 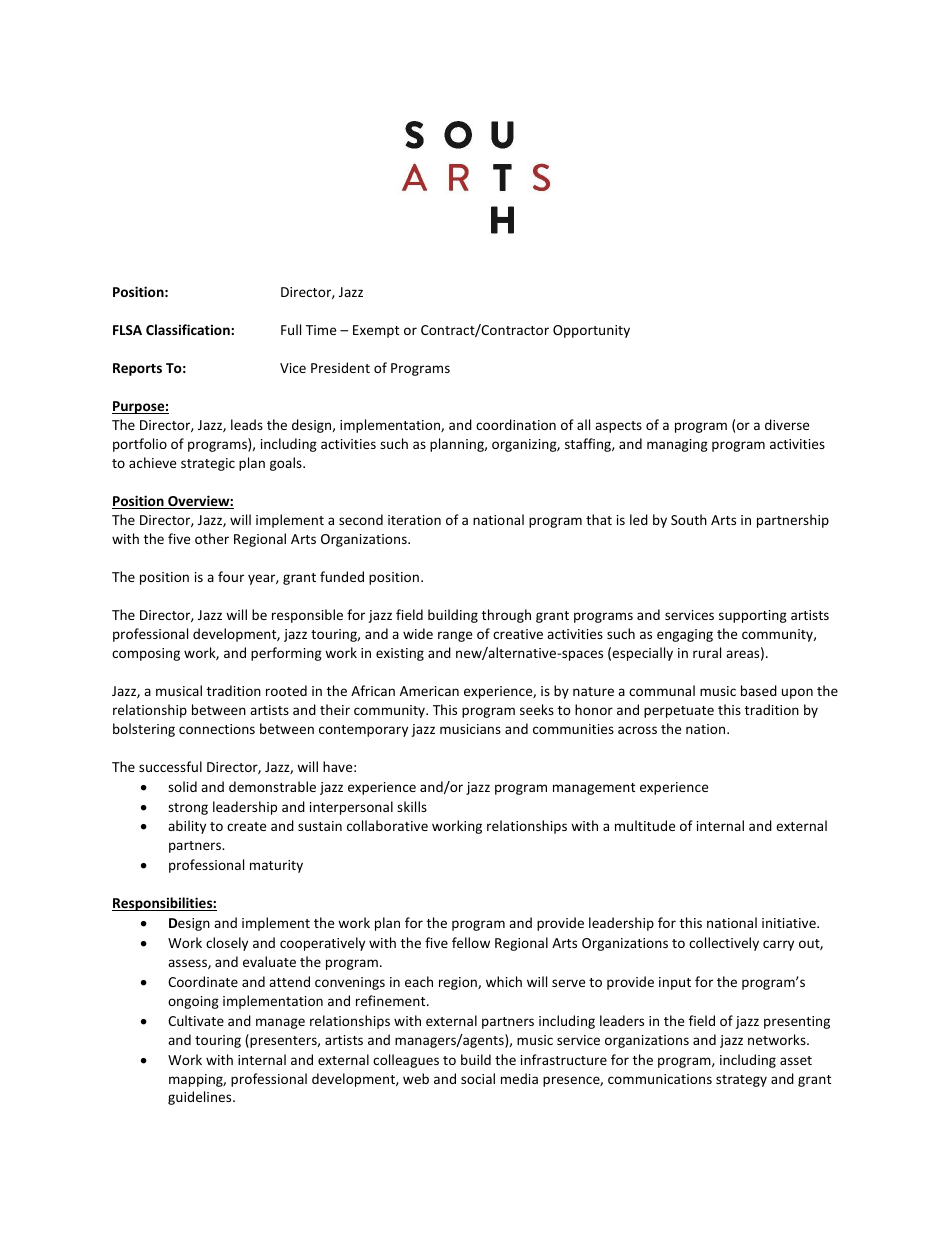 I want to click on Reports, so click(x=137, y=369).
